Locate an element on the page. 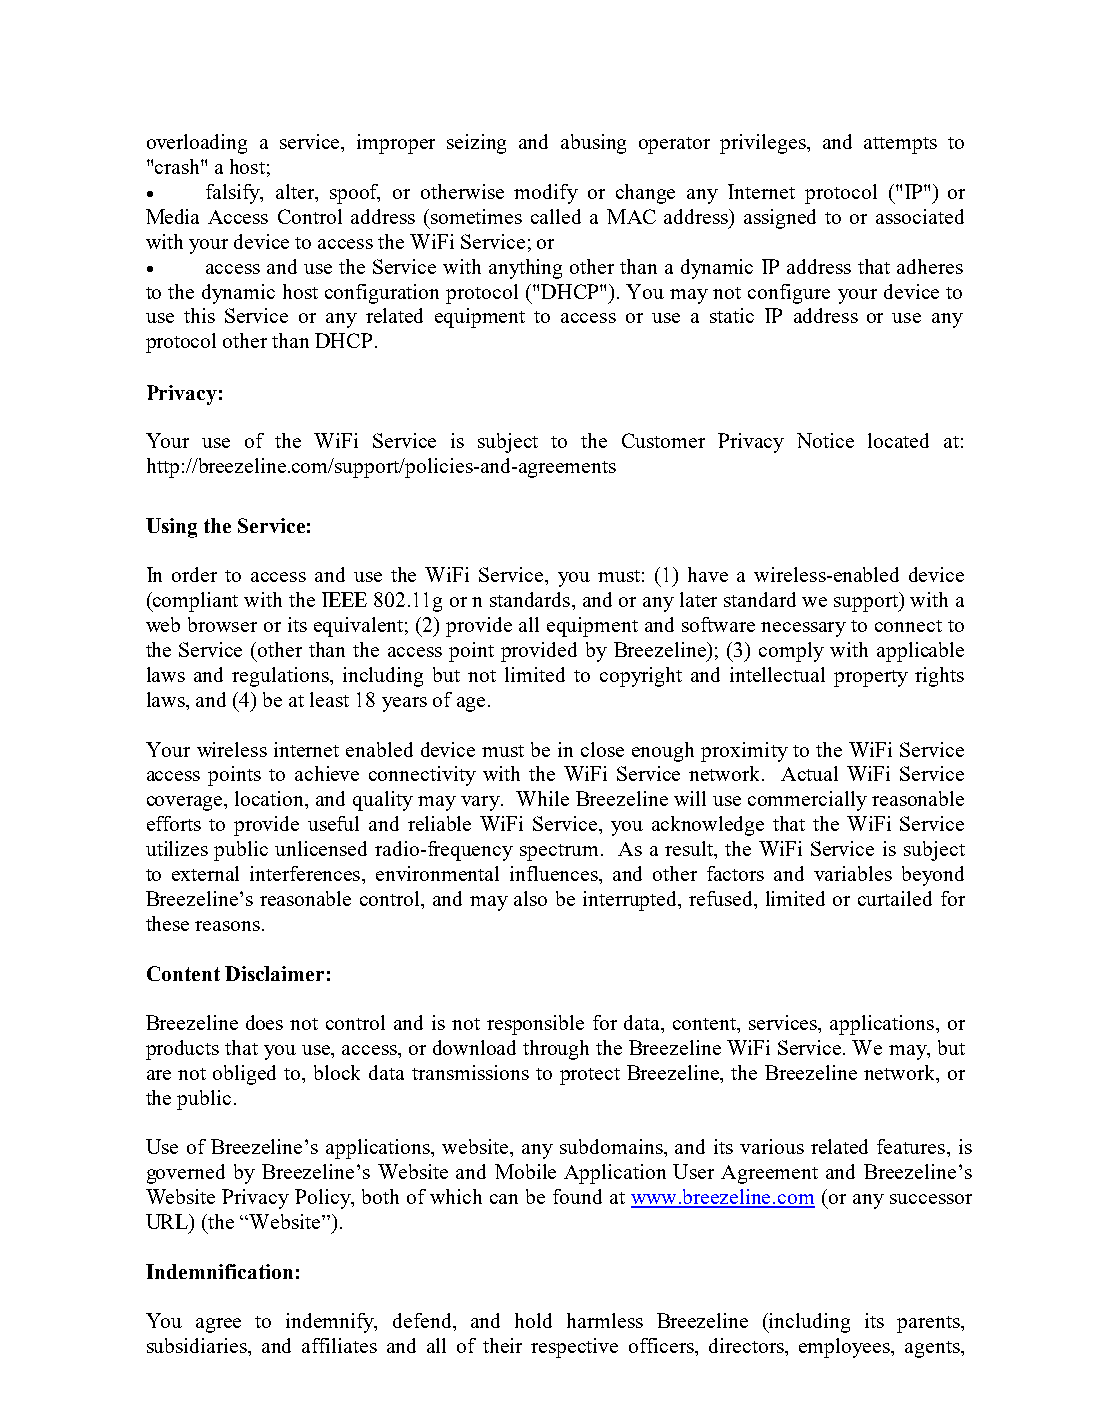 This page has height=1427, width=1102. attempts is located at coordinates (900, 145).
